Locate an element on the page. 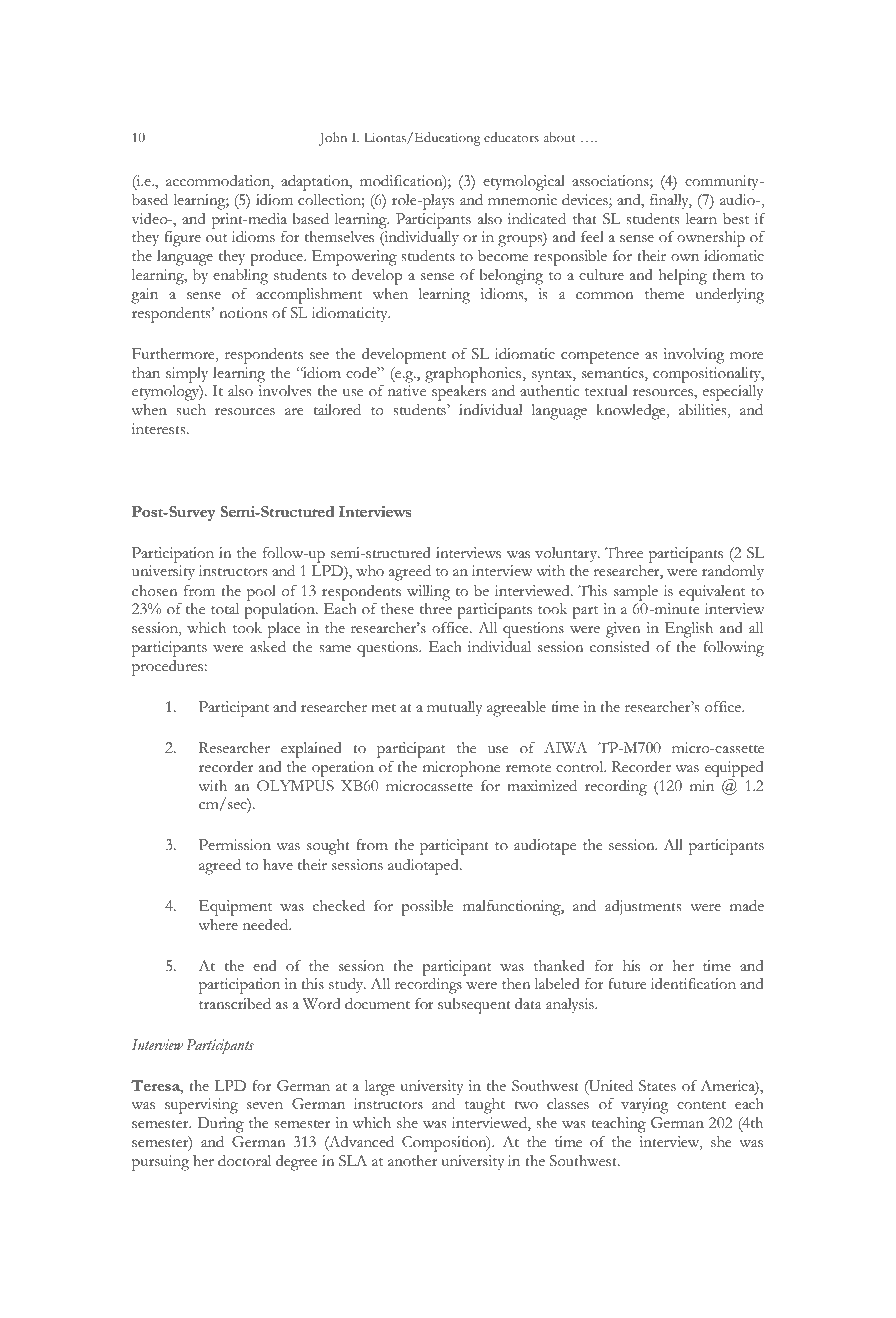 Image resolution: width=896 pixels, height=1318 pixels. speakers is located at coordinates (459, 393).
